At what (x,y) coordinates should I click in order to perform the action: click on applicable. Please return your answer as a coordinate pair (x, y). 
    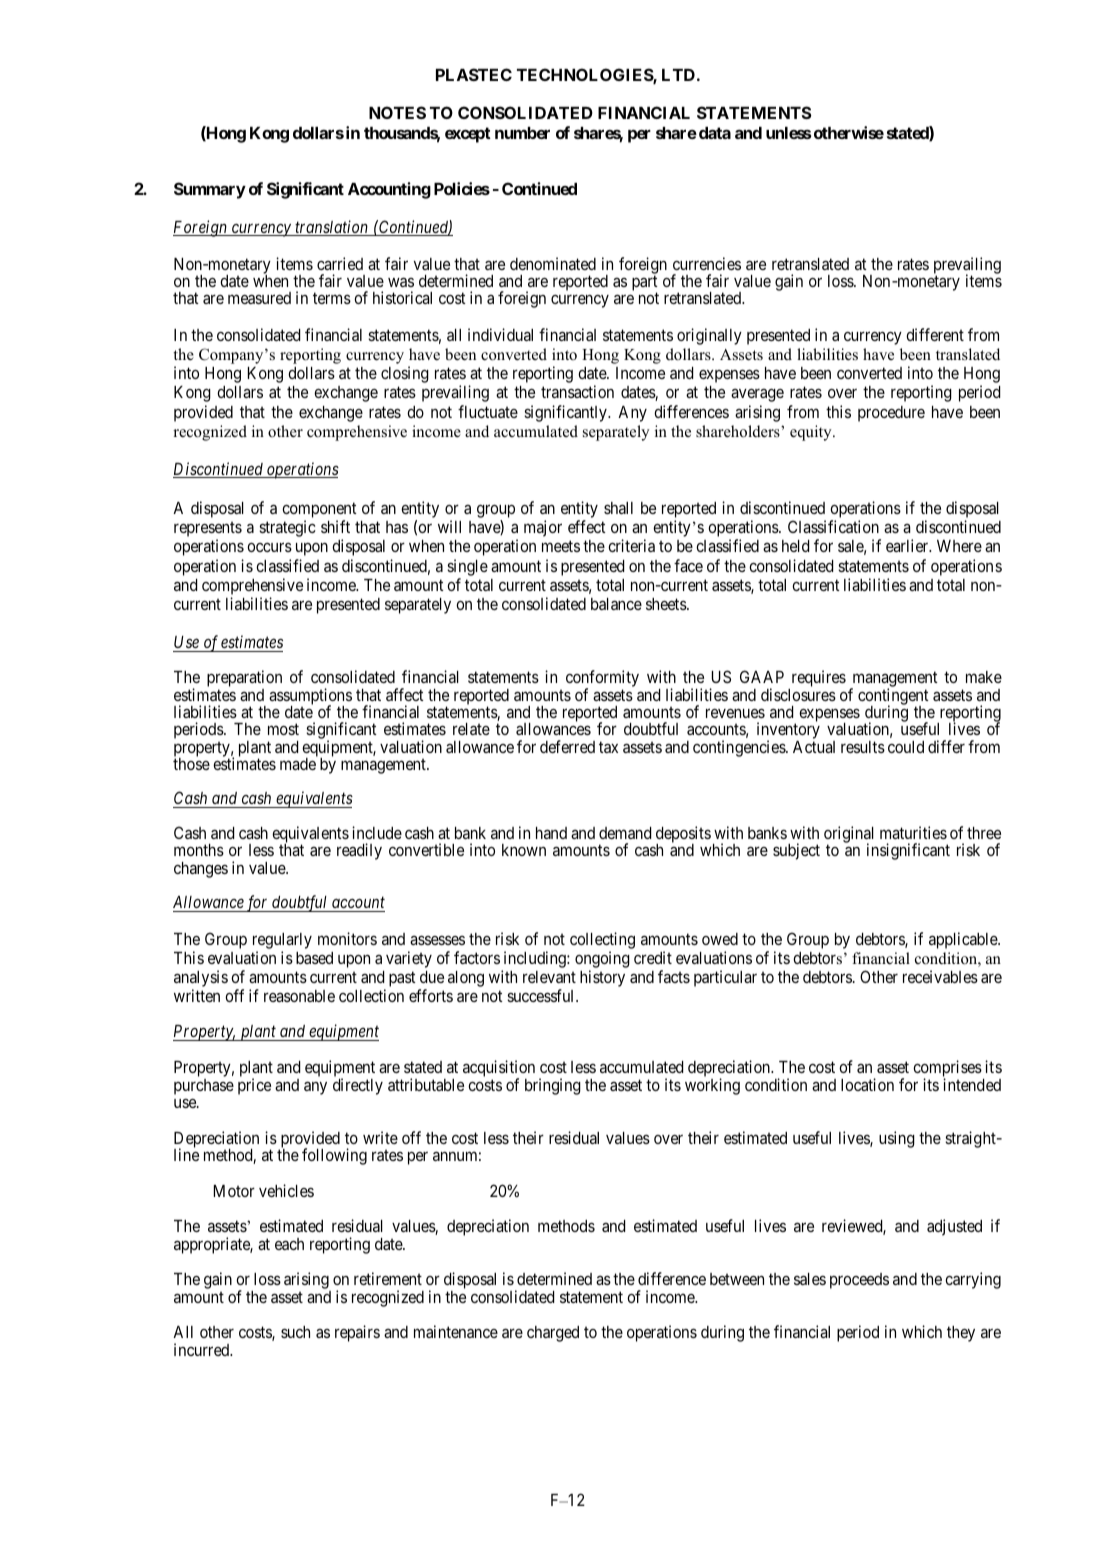
    Looking at the image, I should click on (964, 940).
